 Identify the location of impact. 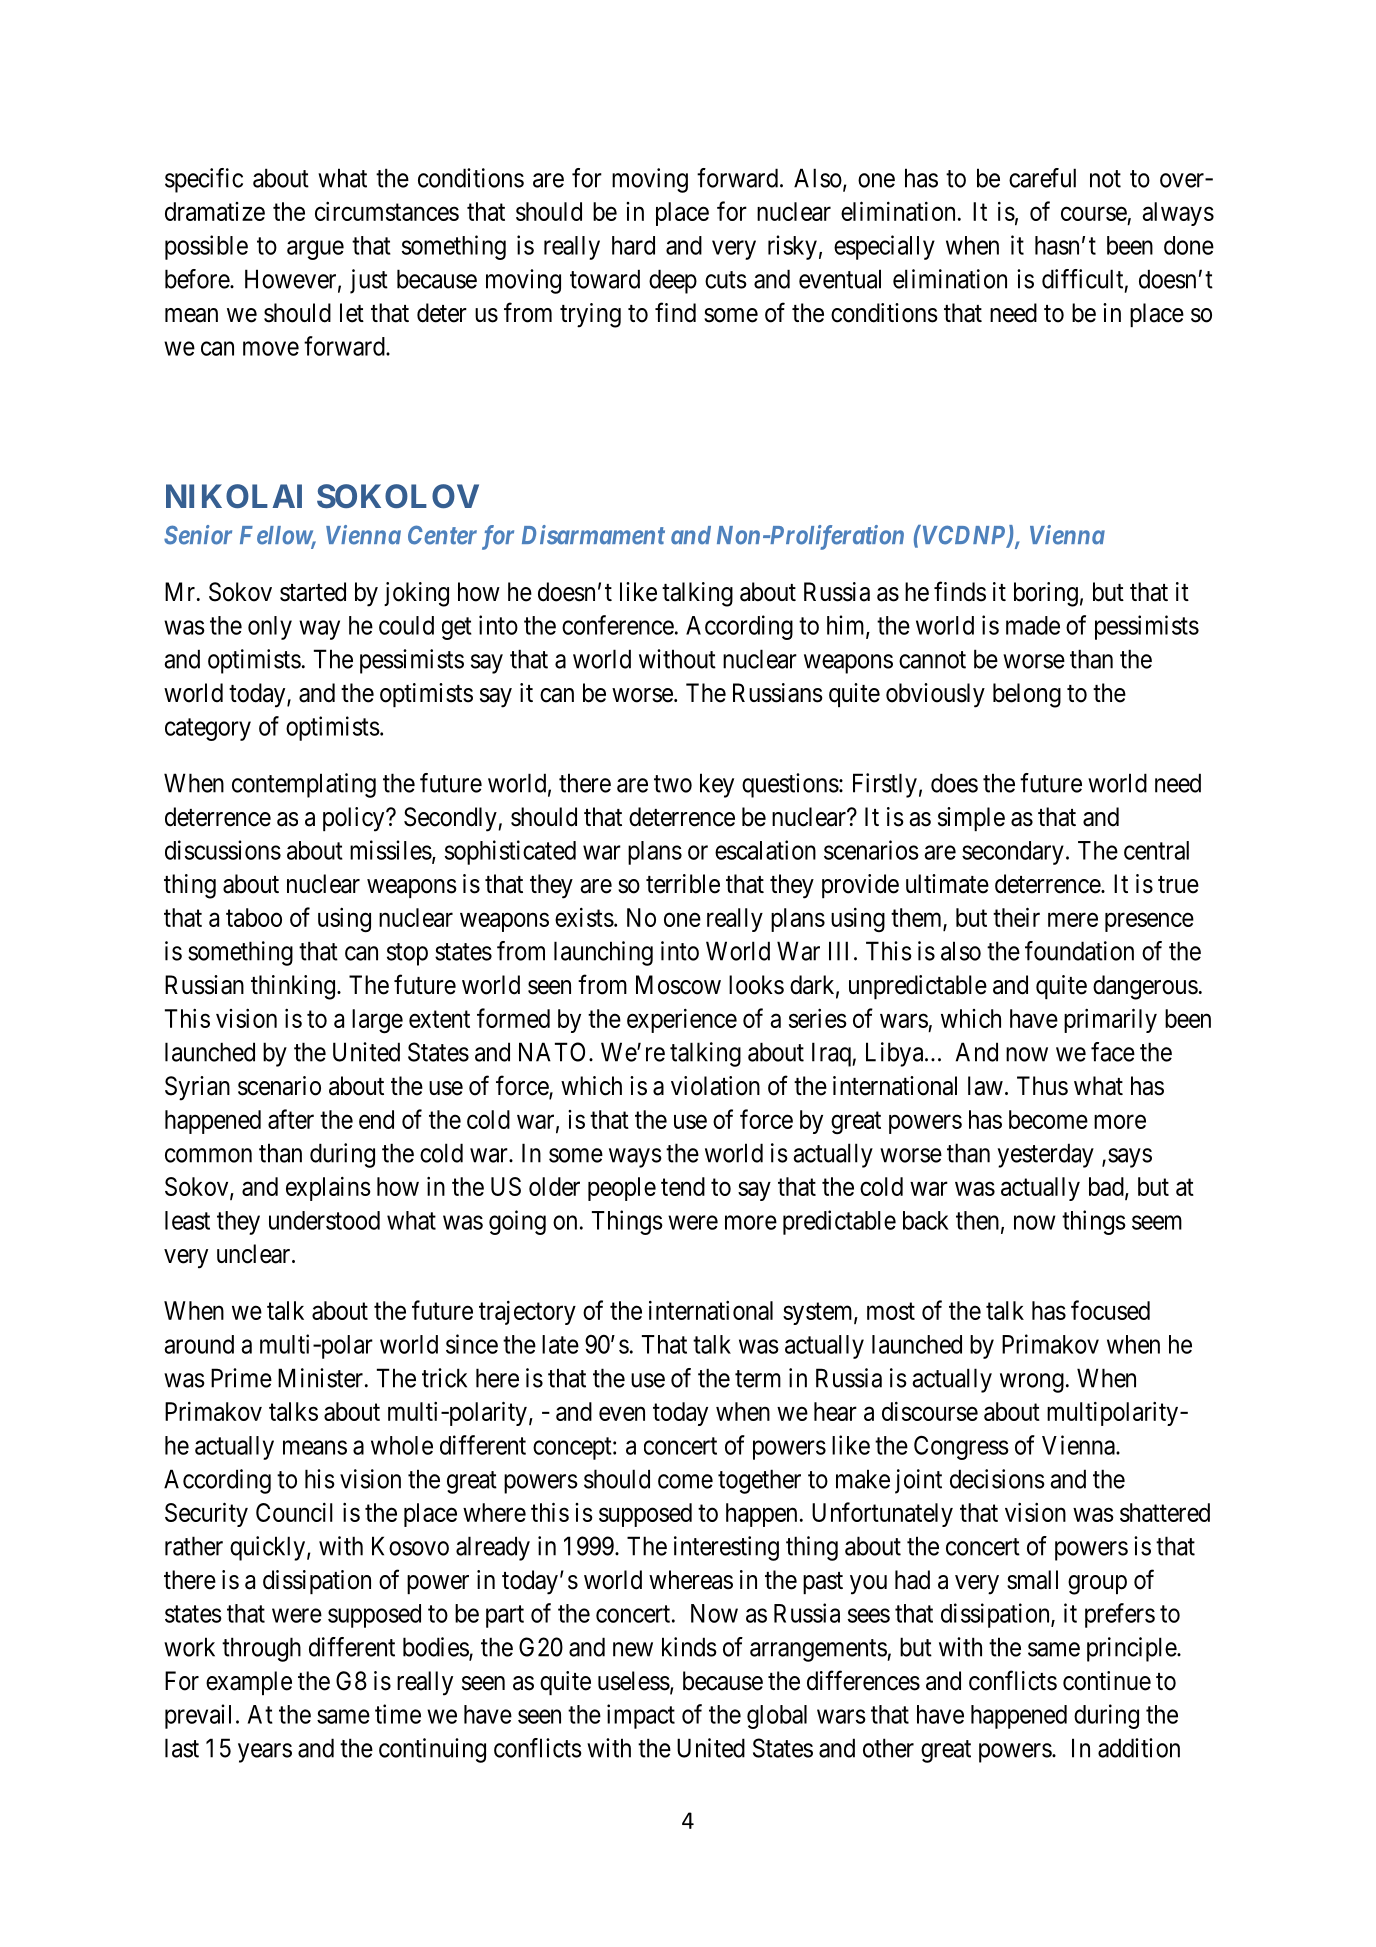
(641, 1716).
